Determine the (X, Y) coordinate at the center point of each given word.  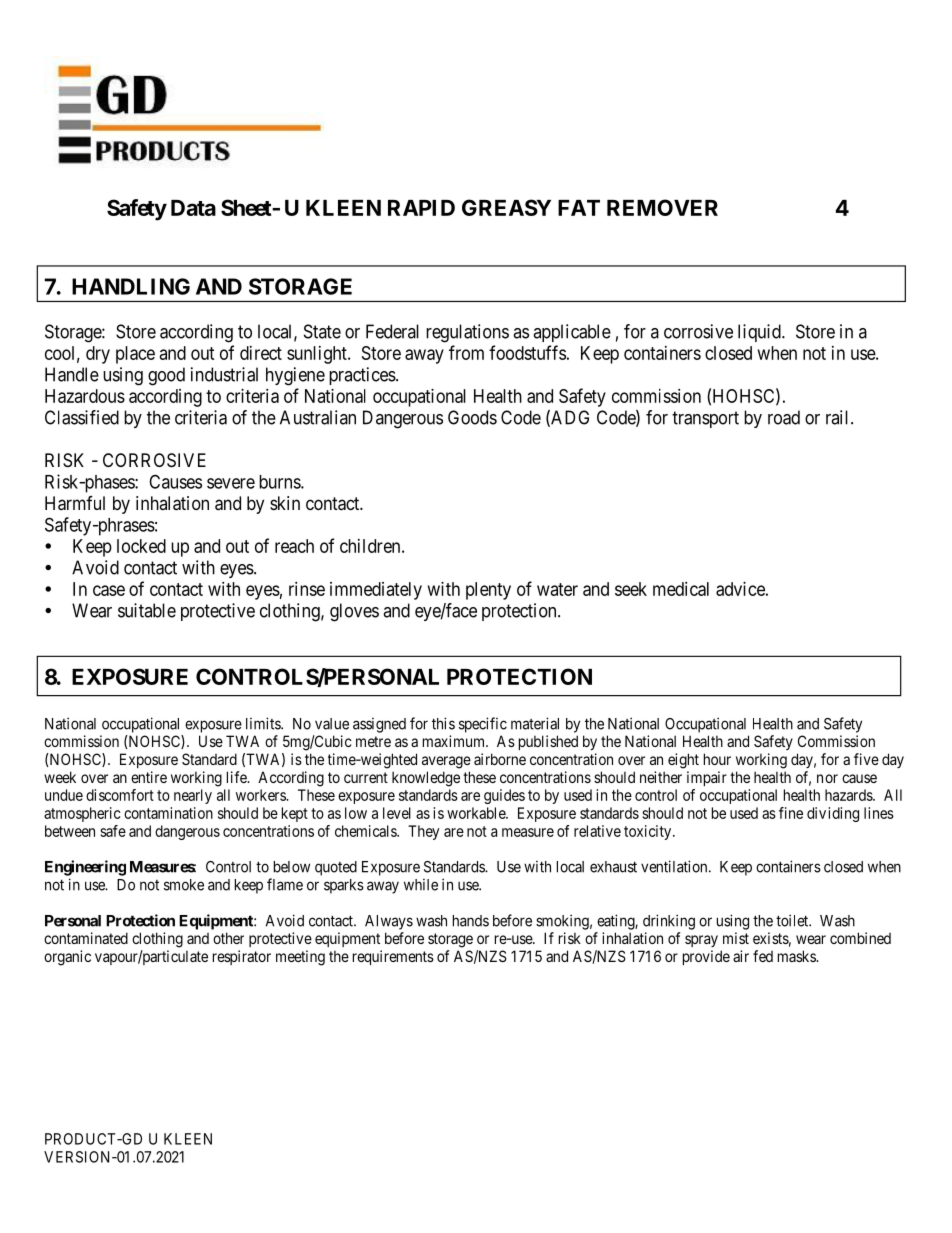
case (109, 590)
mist (736, 938)
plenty (488, 591)
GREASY (506, 207)
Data (193, 208)
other (228, 938)
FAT (579, 208)
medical (681, 589)
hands (471, 921)
